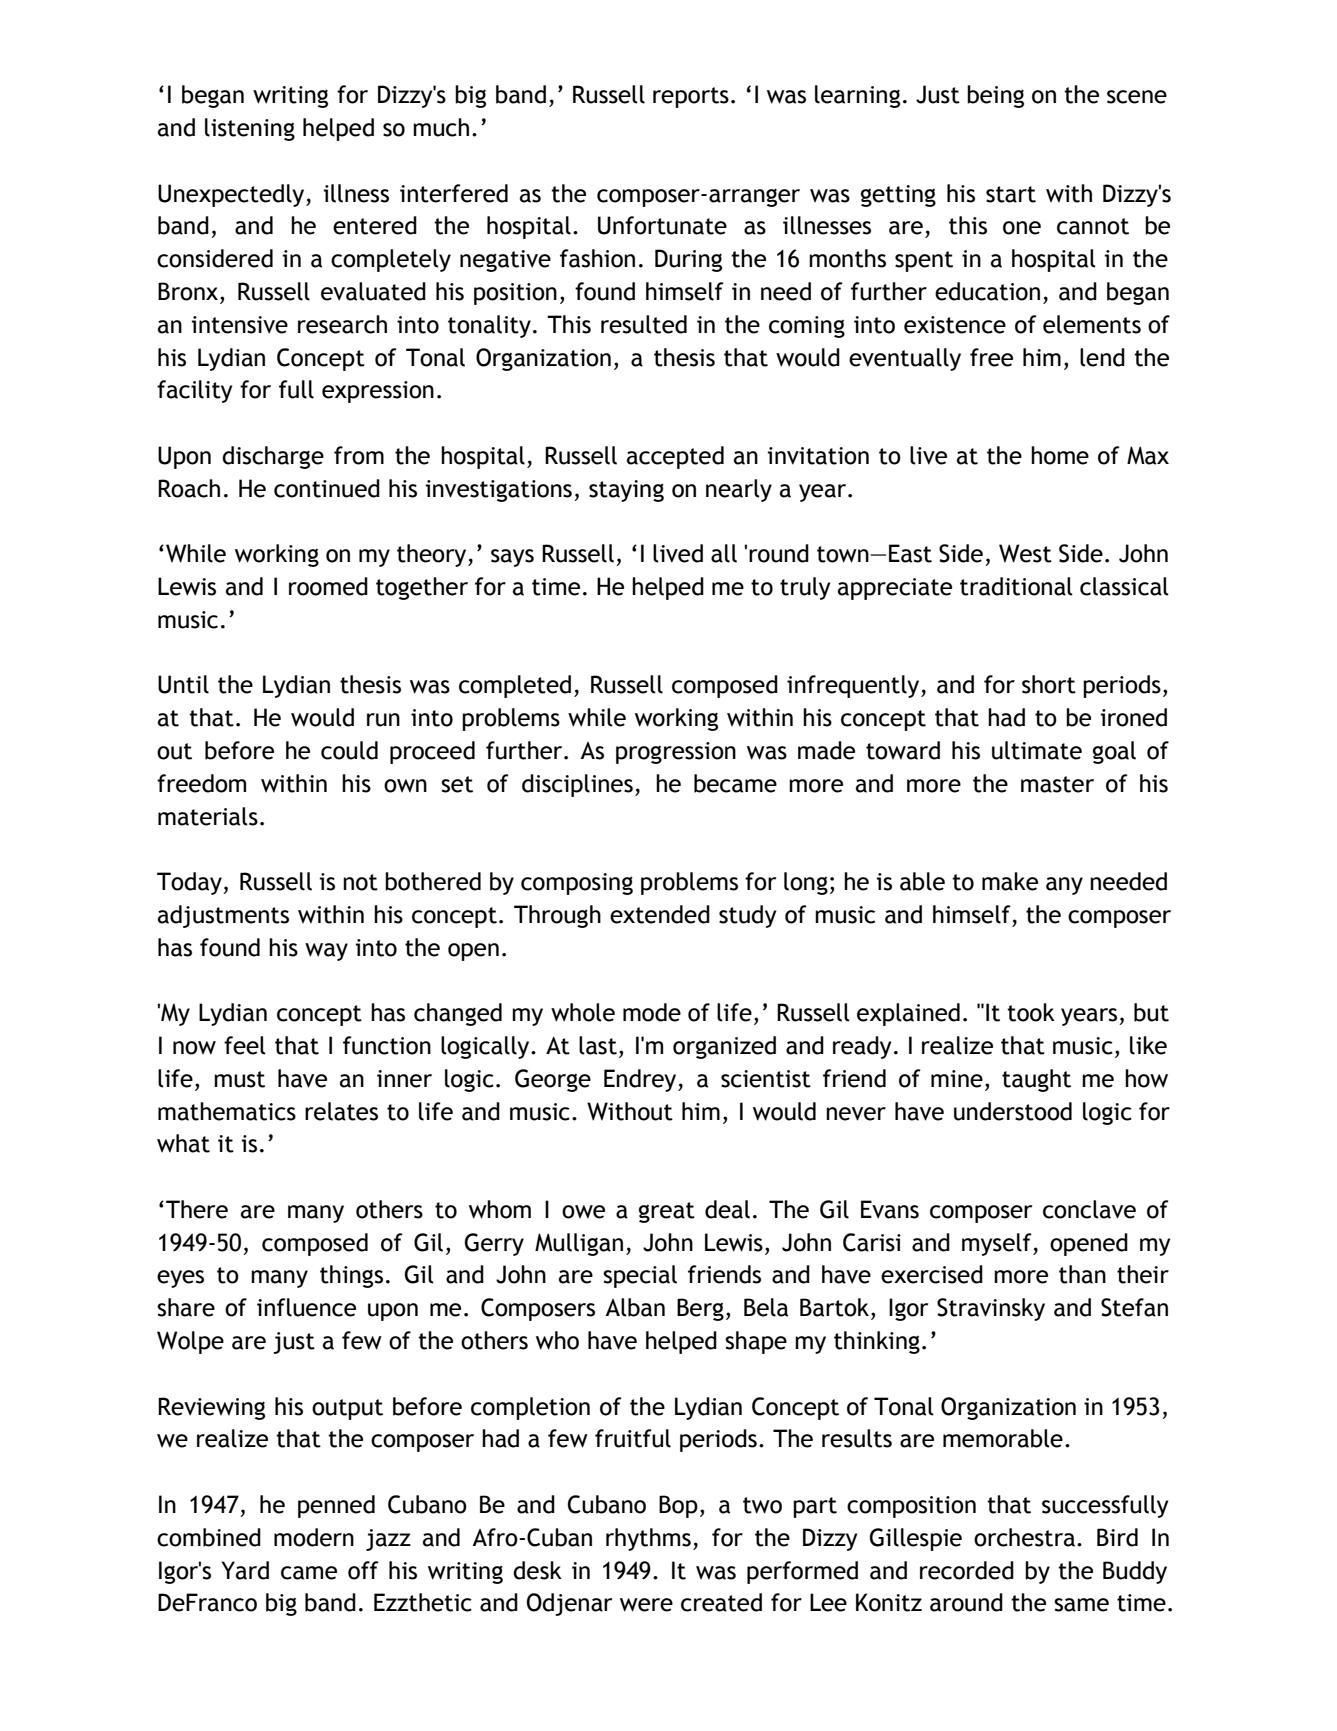  What do you see at coordinates (995, 96) in the page?
I see `being` at bounding box center [995, 96].
